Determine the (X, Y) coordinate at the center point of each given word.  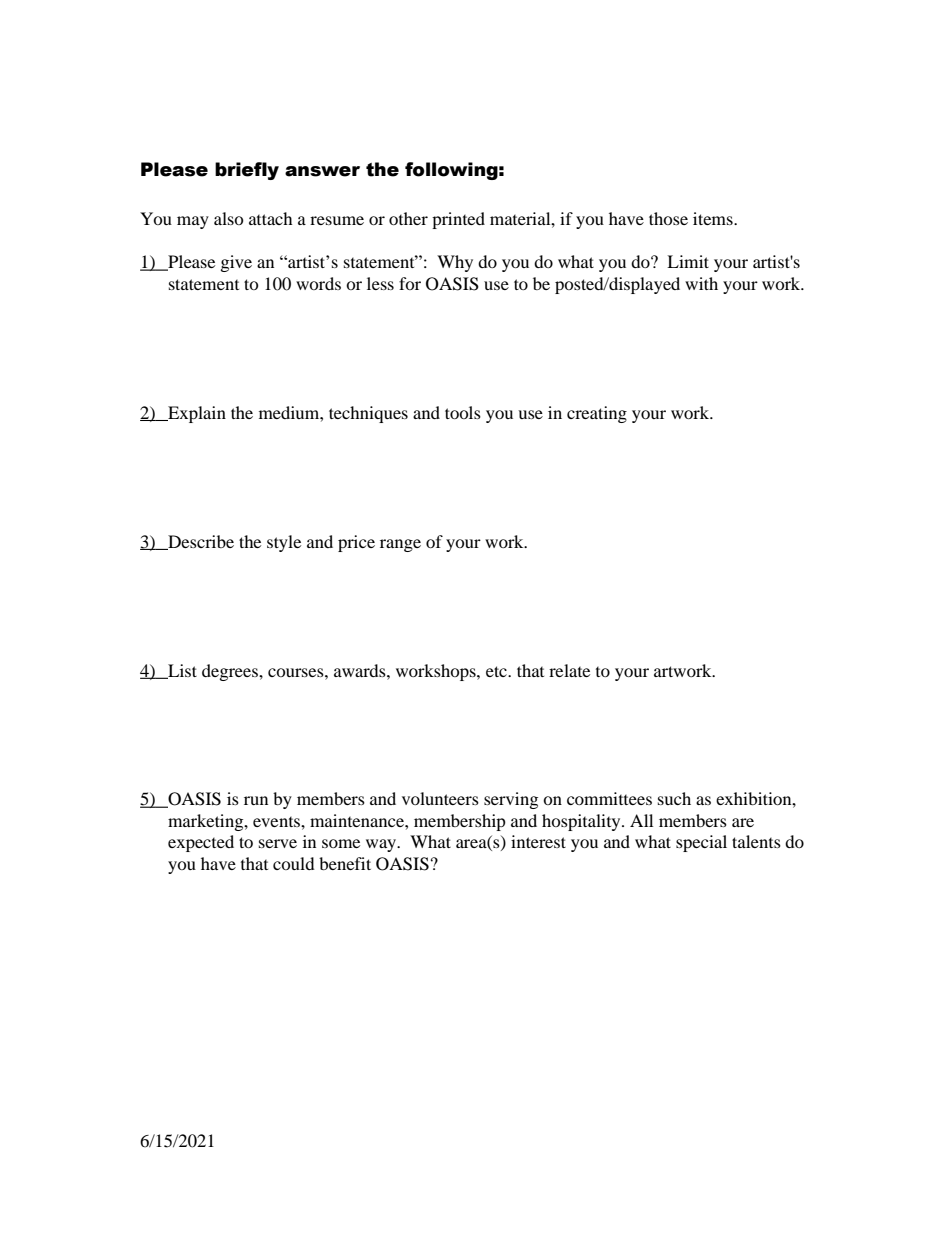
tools (463, 412)
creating (597, 414)
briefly (247, 171)
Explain (196, 414)
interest (538, 841)
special (701, 843)
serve (278, 843)
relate (569, 670)
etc (497, 671)
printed (458, 220)
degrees (231, 672)
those (668, 218)
